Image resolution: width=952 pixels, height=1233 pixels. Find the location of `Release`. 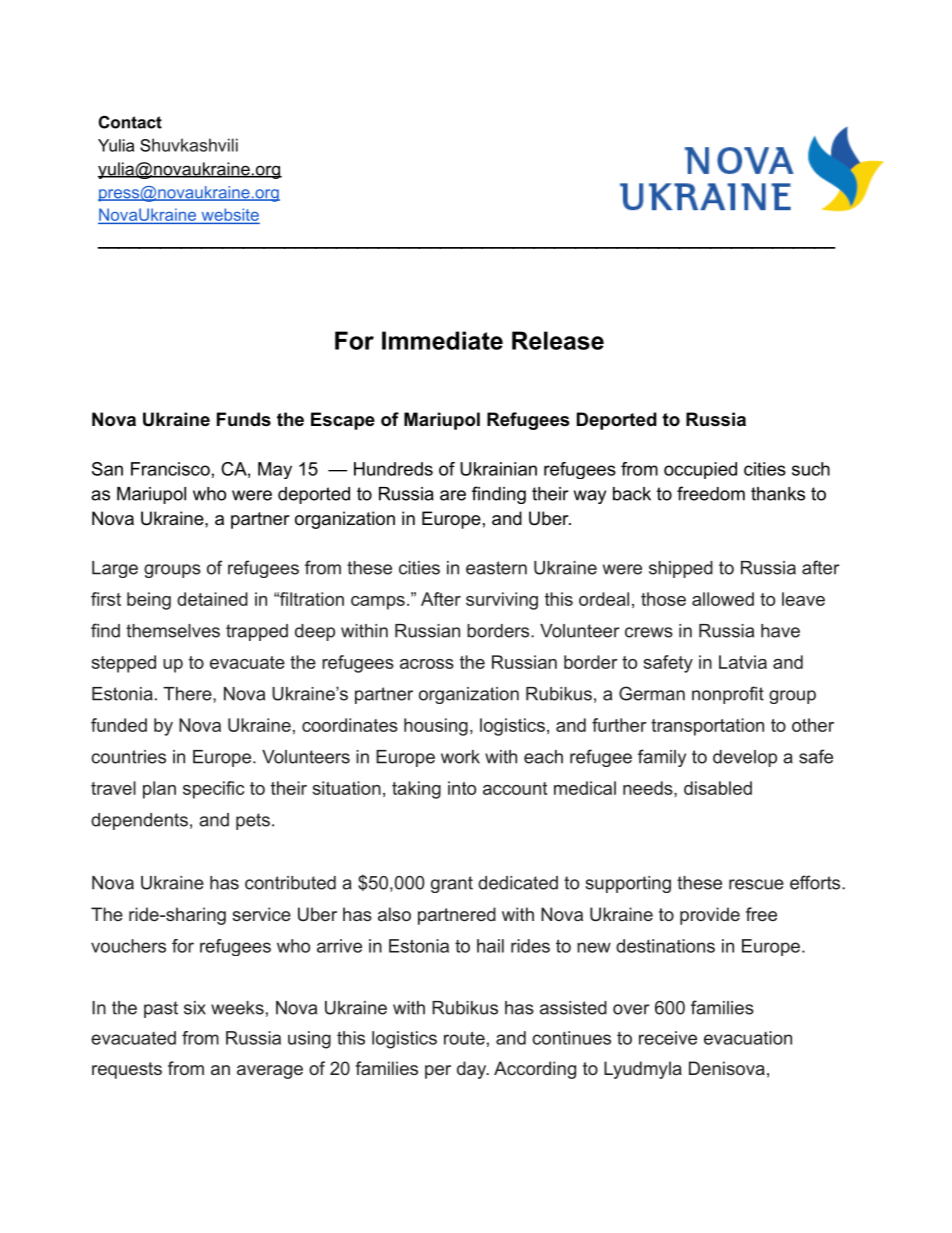

Release is located at coordinates (558, 340).
